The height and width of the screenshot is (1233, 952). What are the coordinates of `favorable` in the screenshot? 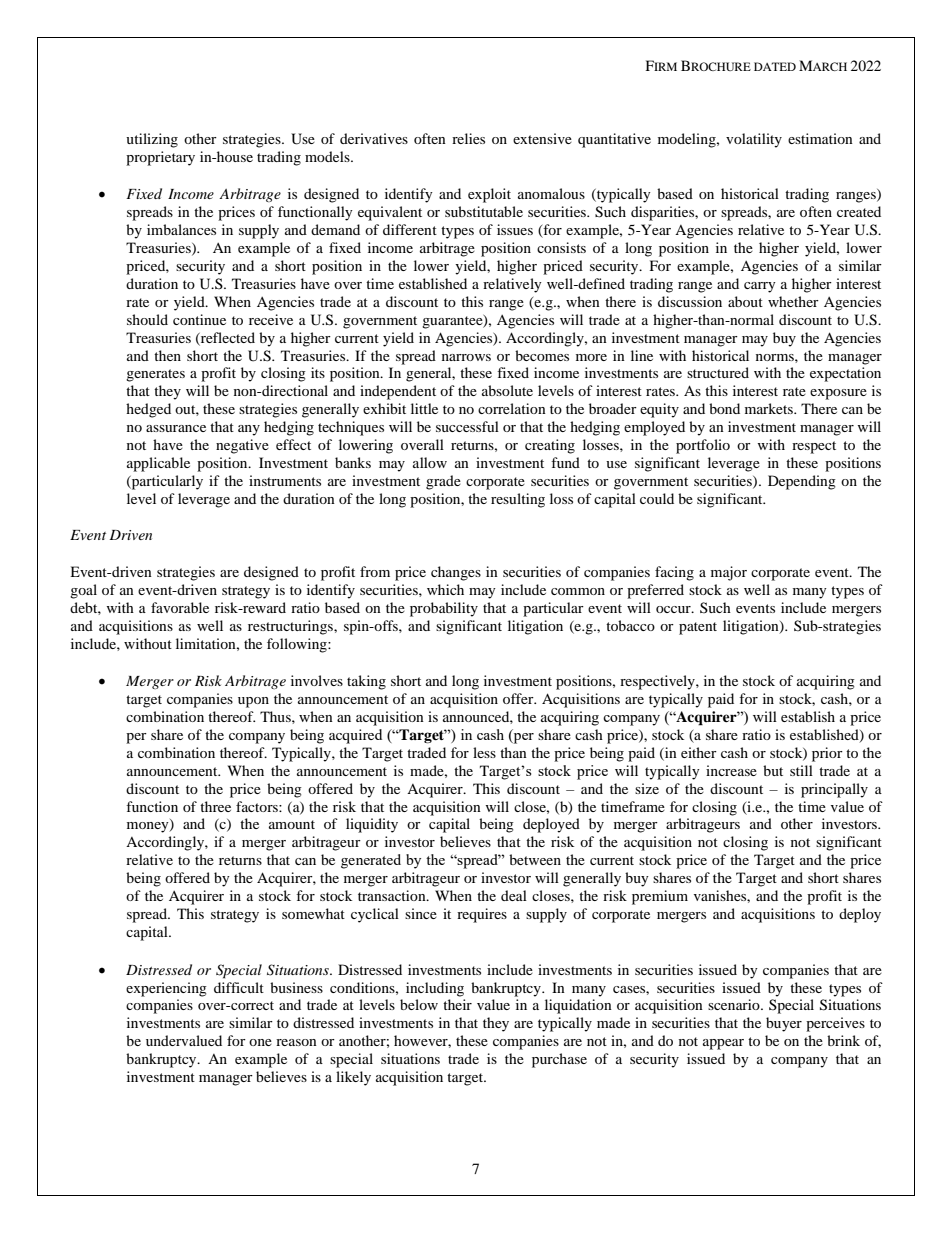 It's located at (180, 607).
